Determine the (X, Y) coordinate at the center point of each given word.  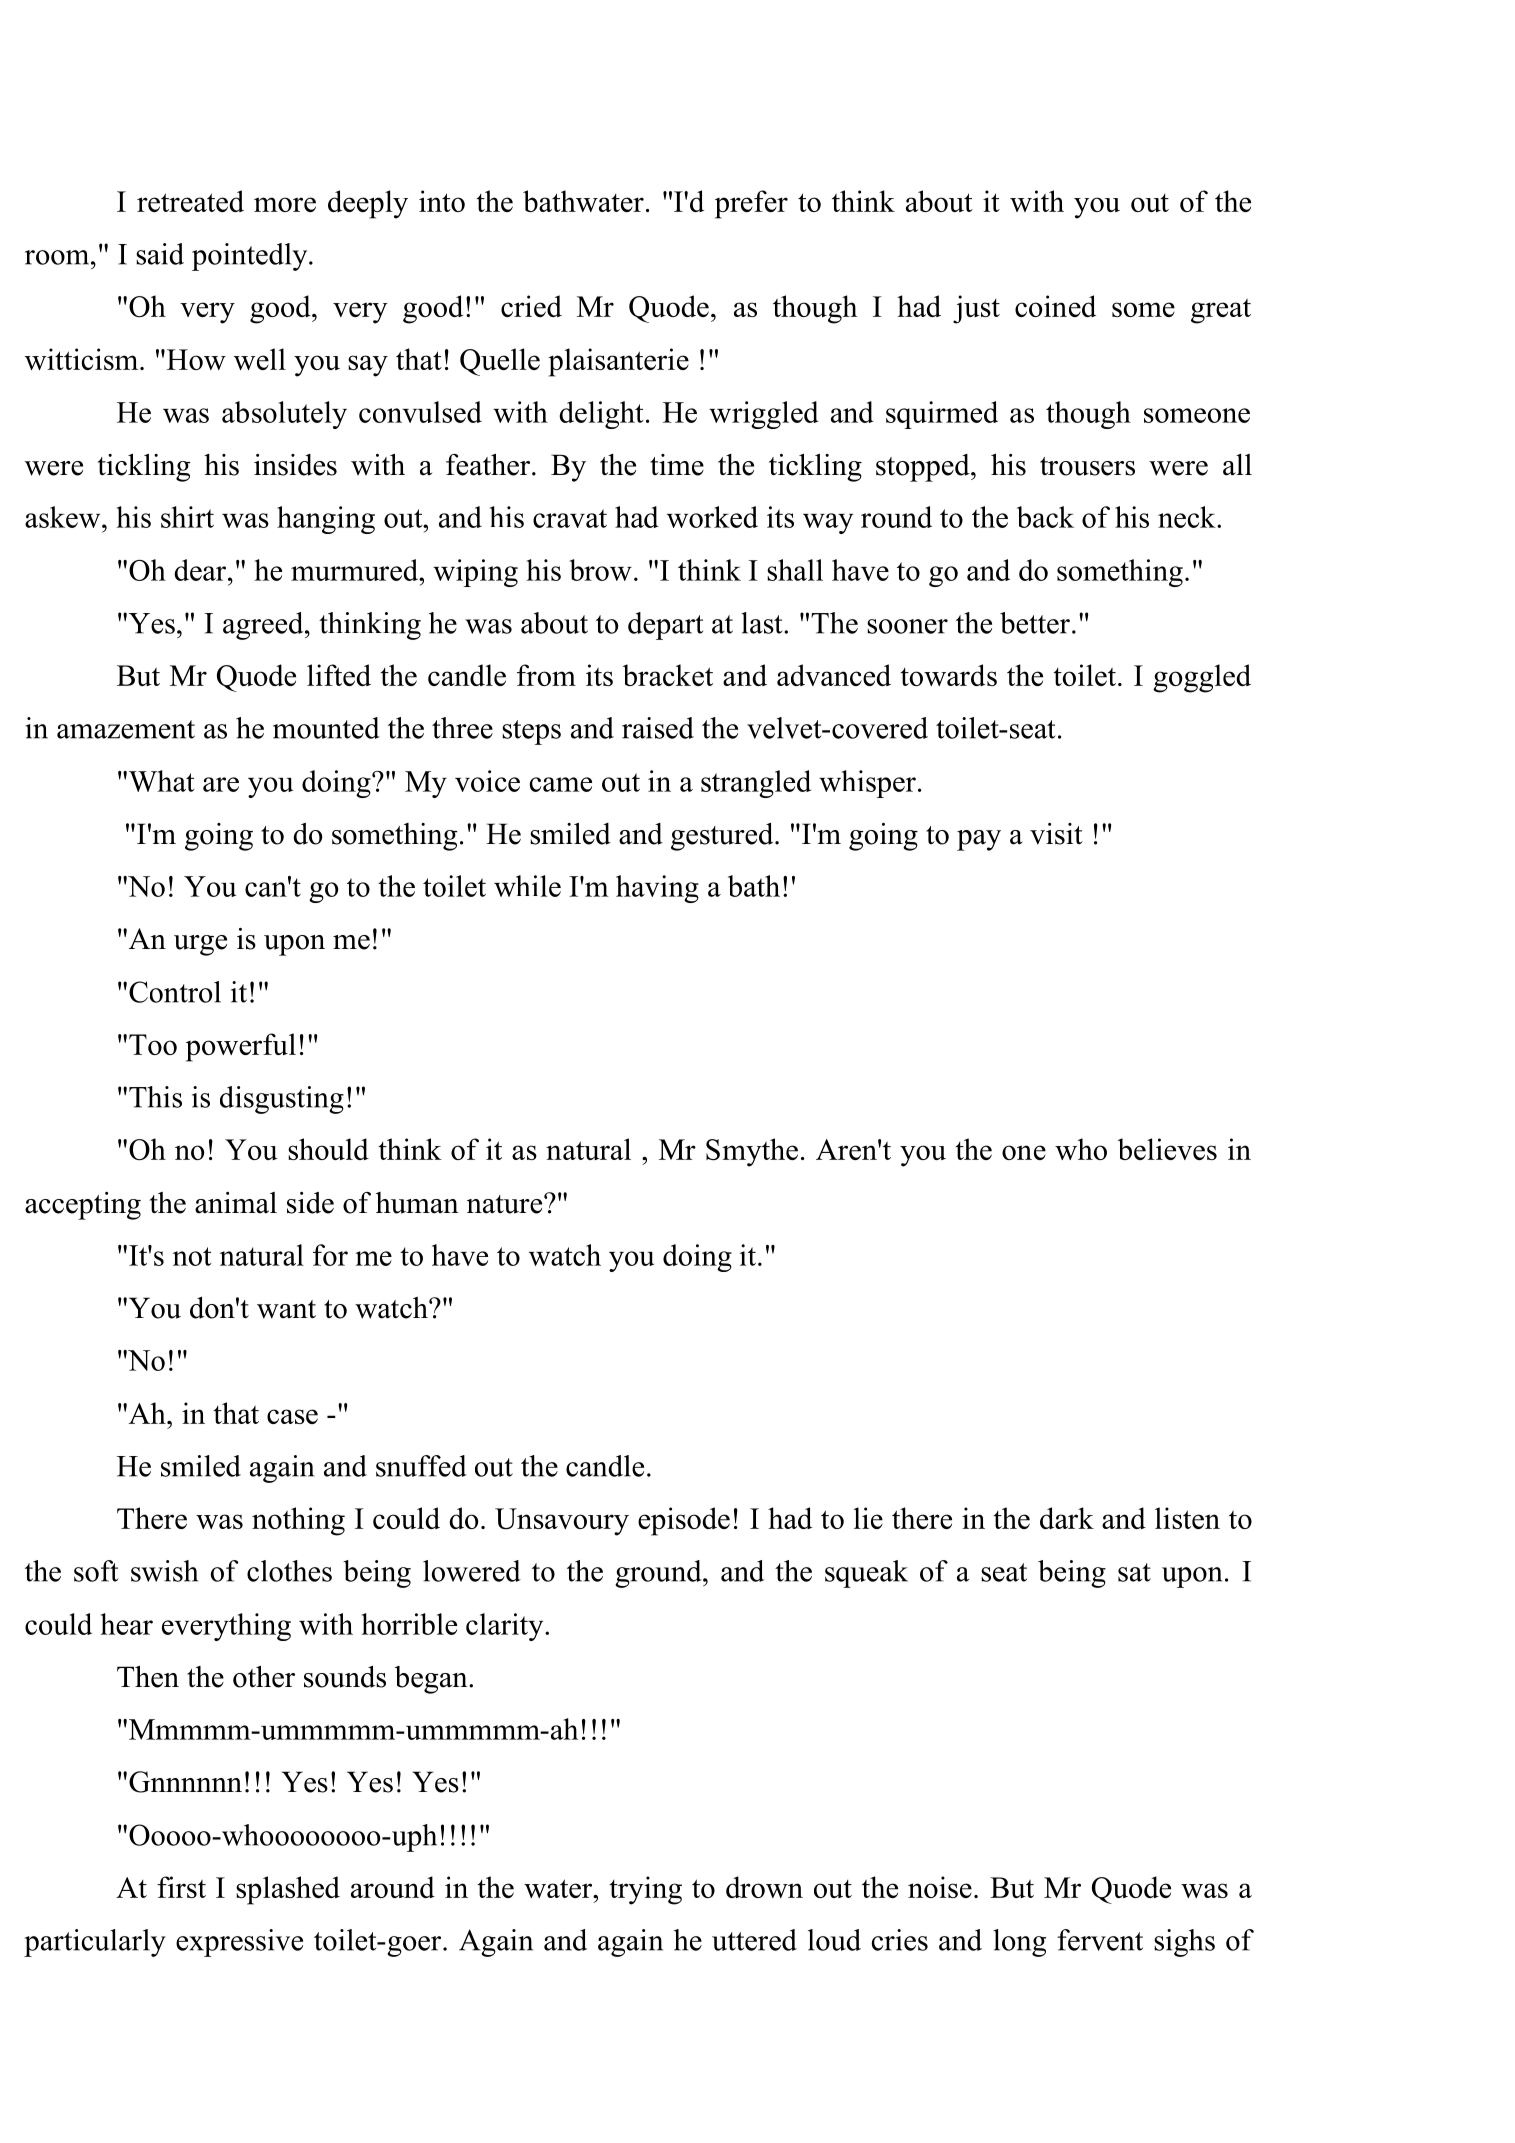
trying (645, 1890)
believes (1167, 1149)
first (181, 1887)
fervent (1100, 1940)
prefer (751, 204)
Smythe (752, 1152)
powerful (241, 1047)
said (160, 254)
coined (1055, 306)
